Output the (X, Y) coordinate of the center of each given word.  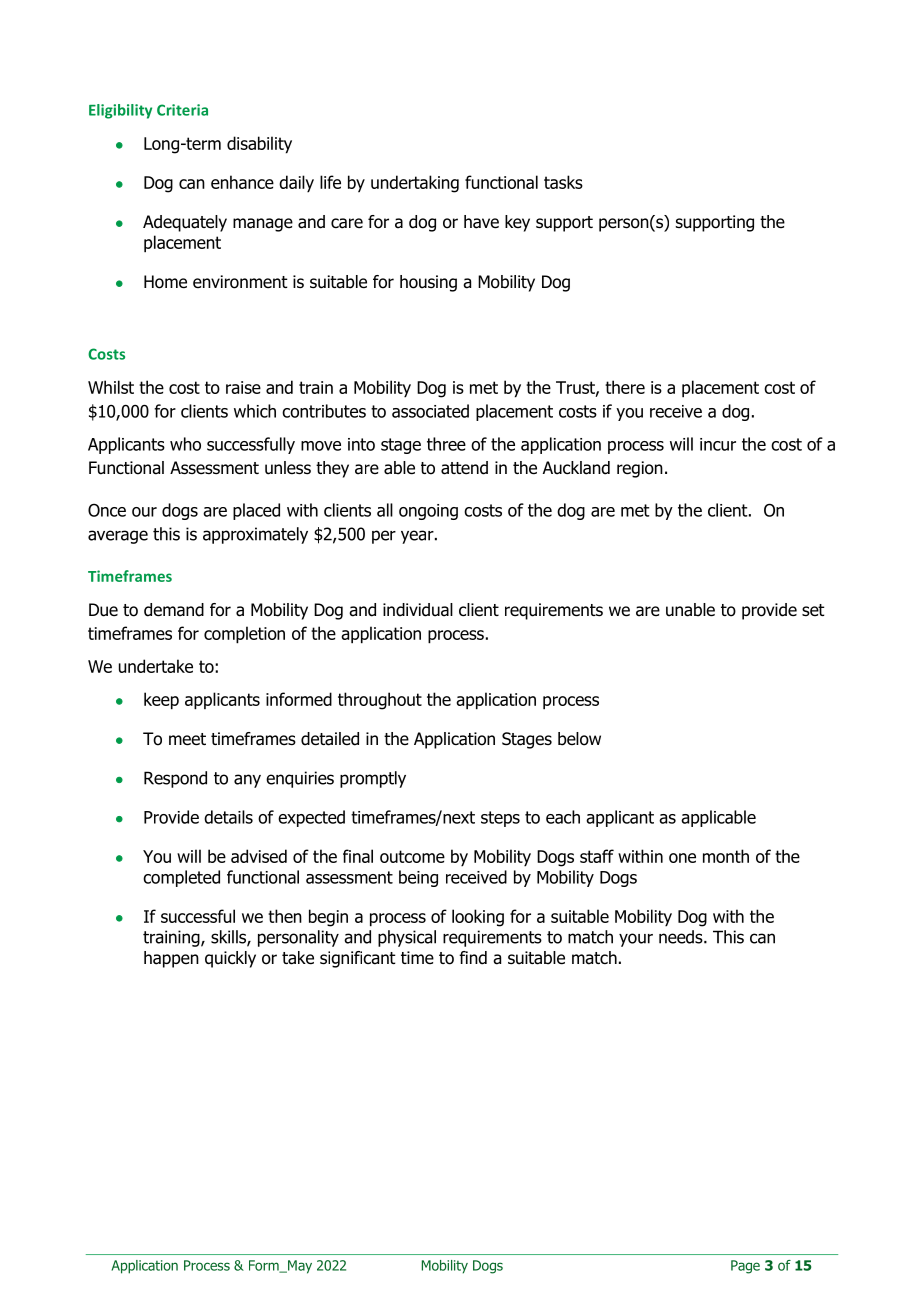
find (473, 958)
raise (243, 387)
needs (682, 937)
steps (500, 819)
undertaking (415, 184)
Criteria (182, 110)
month (726, 856)
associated (430, 411)
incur (718, 444)
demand (174, 610)
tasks (563, 182)
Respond (175, 779)
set (813, 610)
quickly (230, 959)
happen (171, 959)
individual (418, 610)
